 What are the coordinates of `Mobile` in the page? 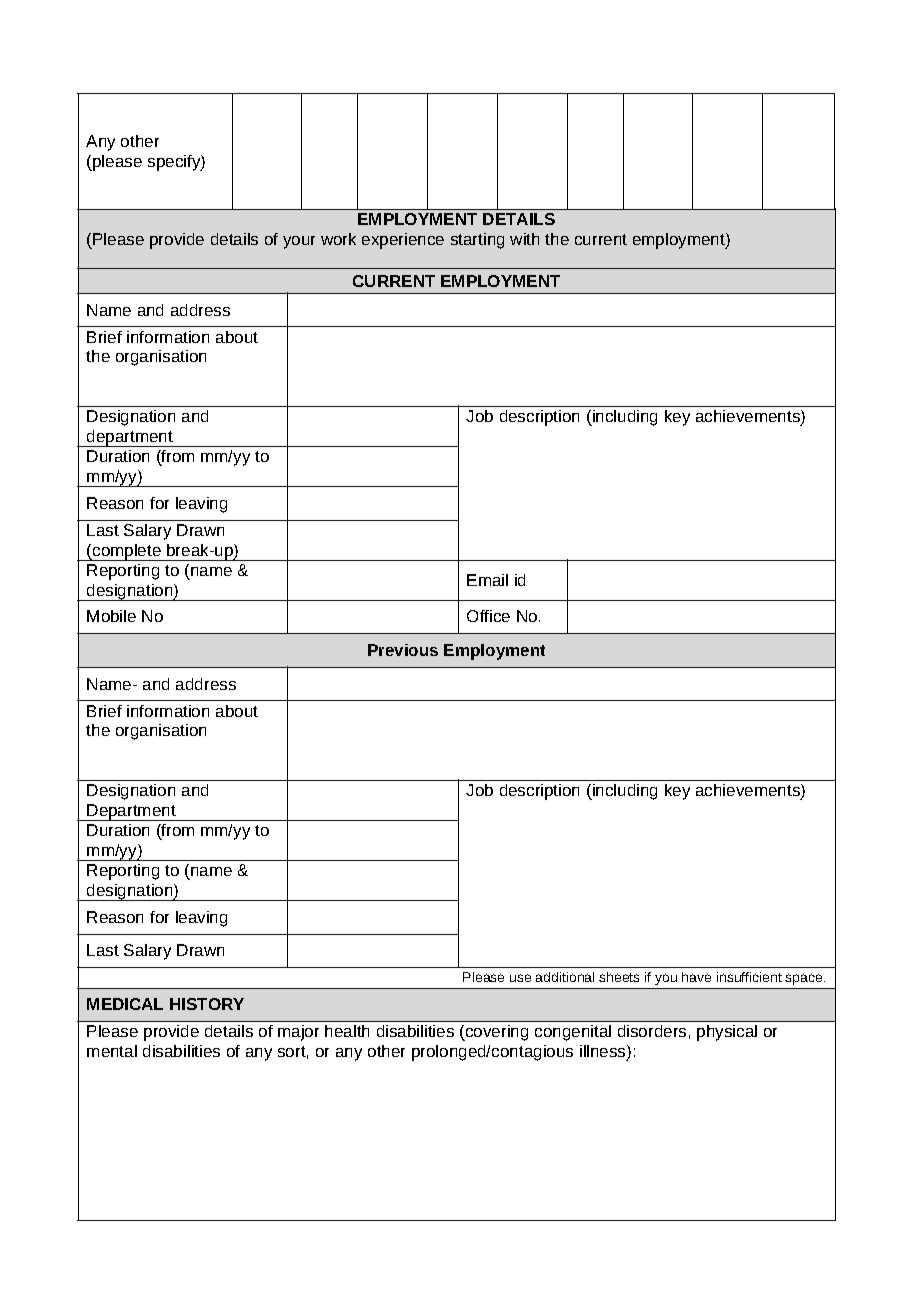 It's located at (111, 616).
